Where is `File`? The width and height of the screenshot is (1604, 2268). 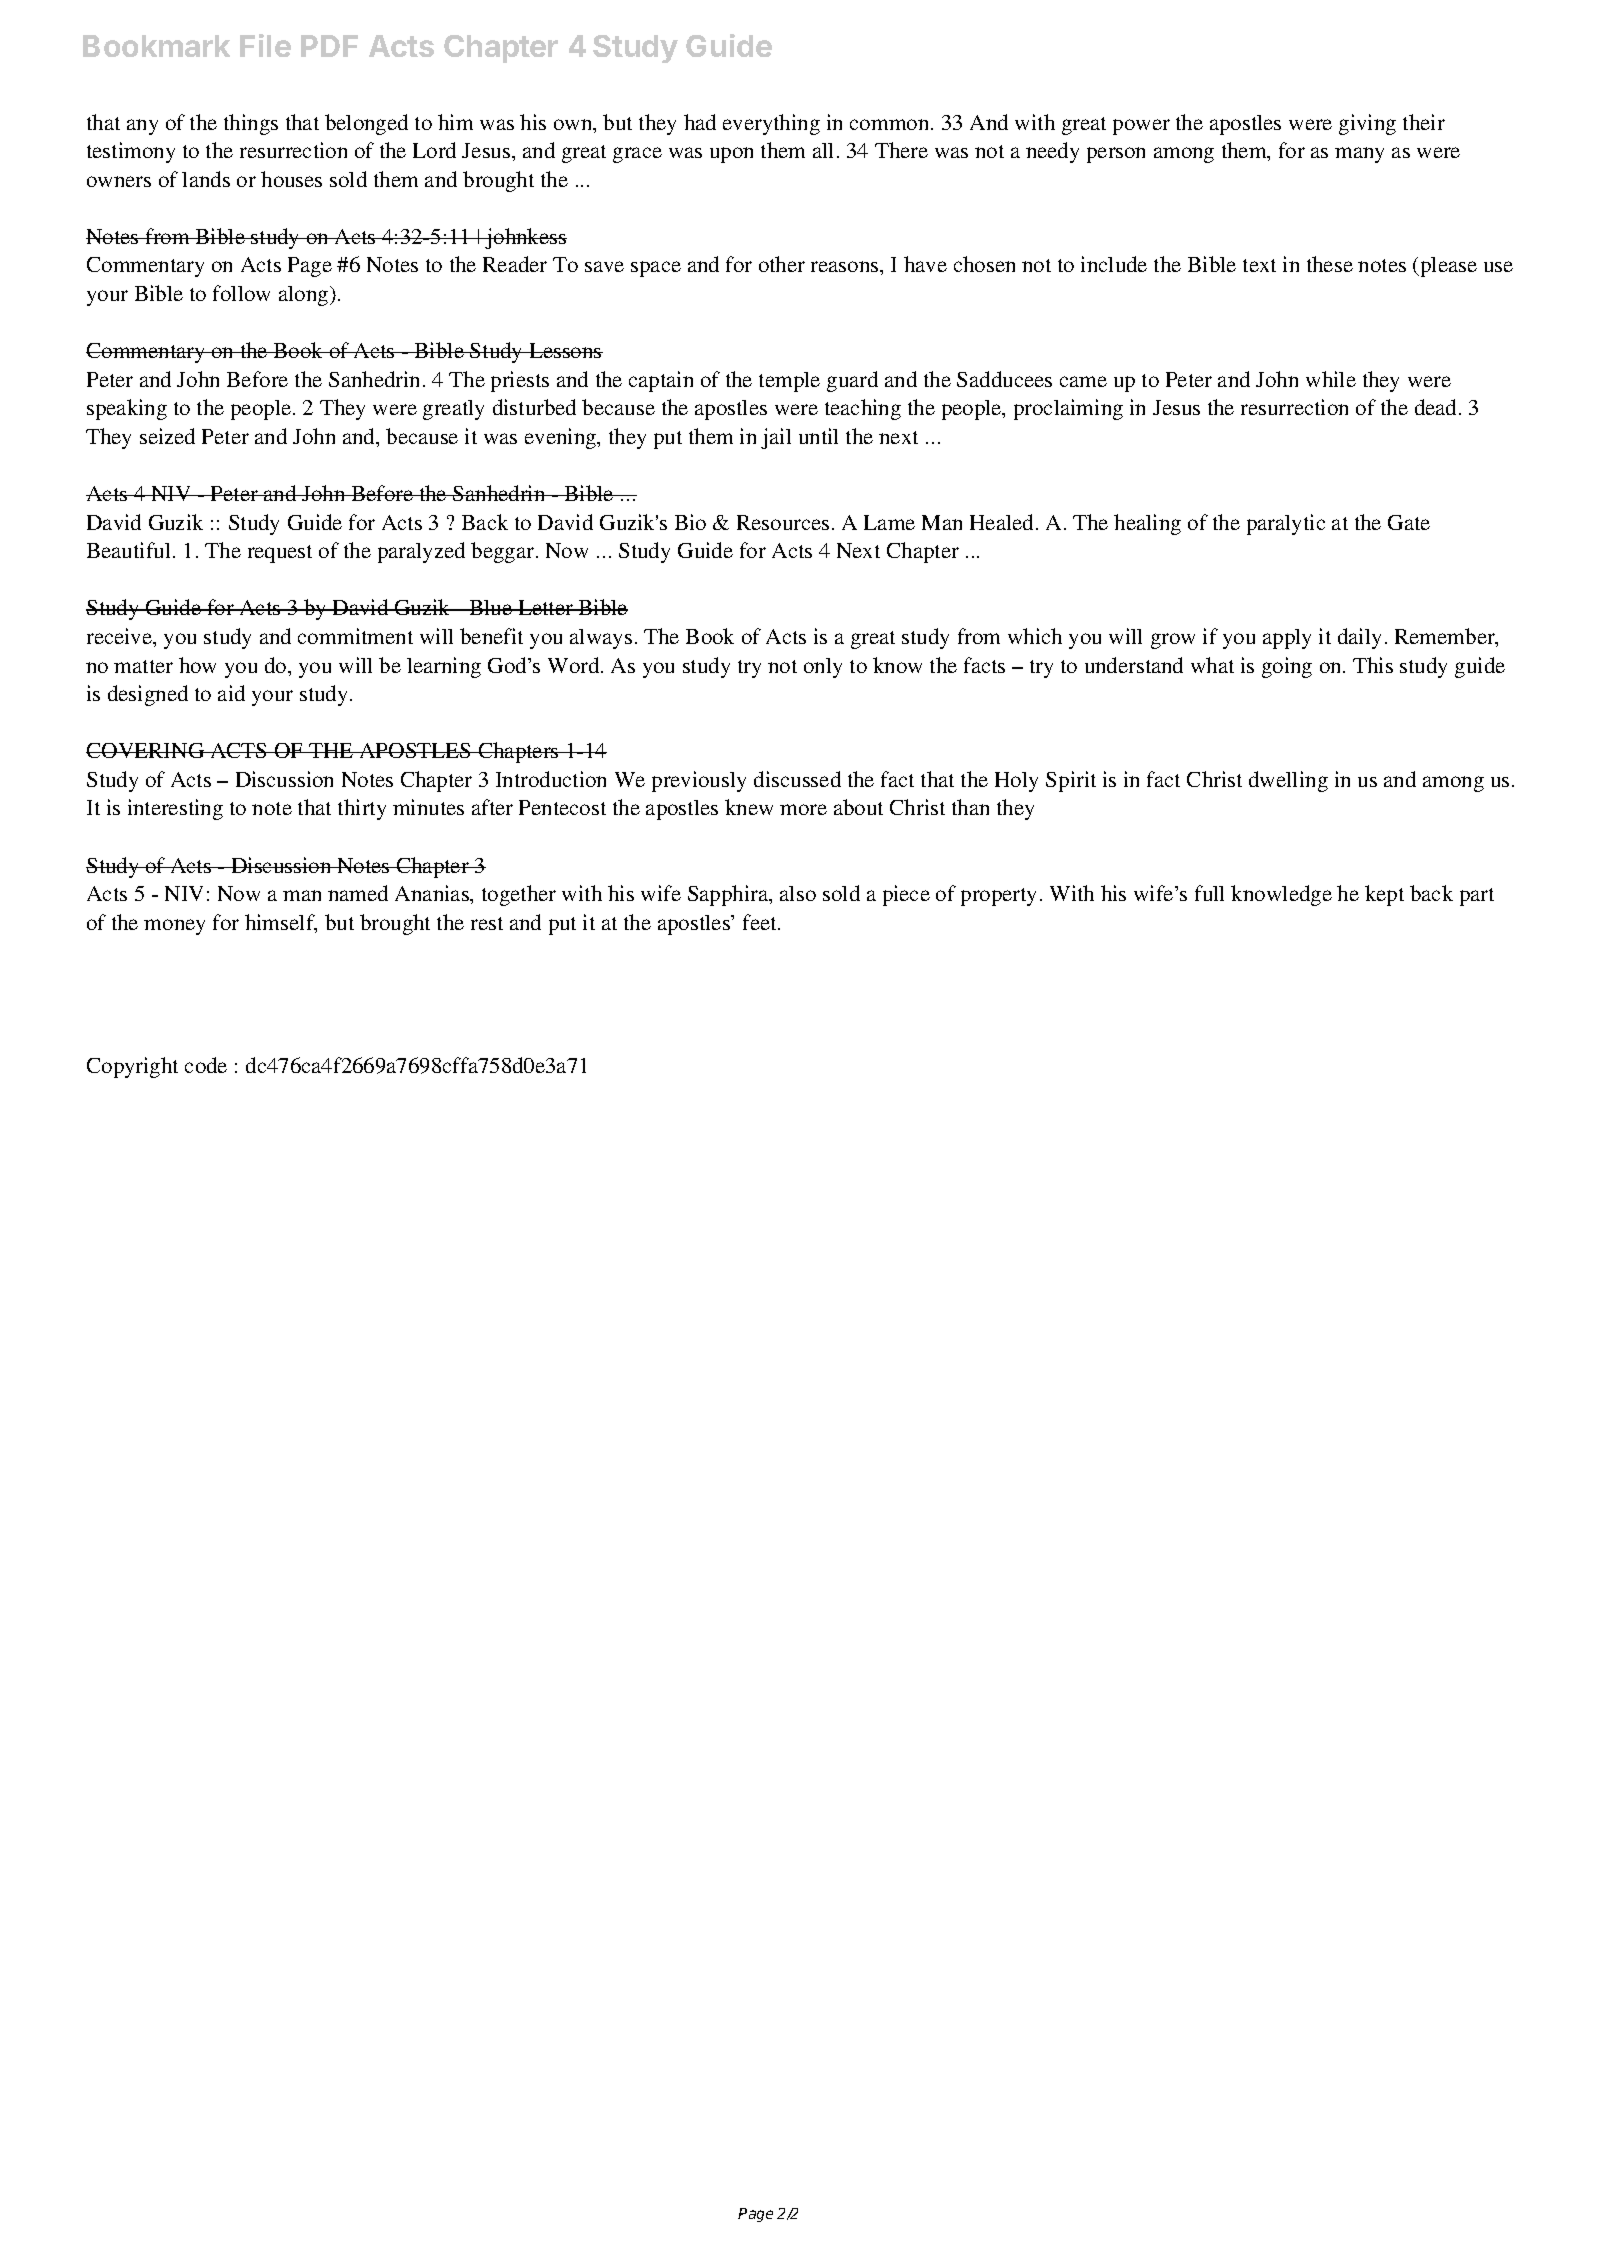 File is located at coordinates (265, 45).
